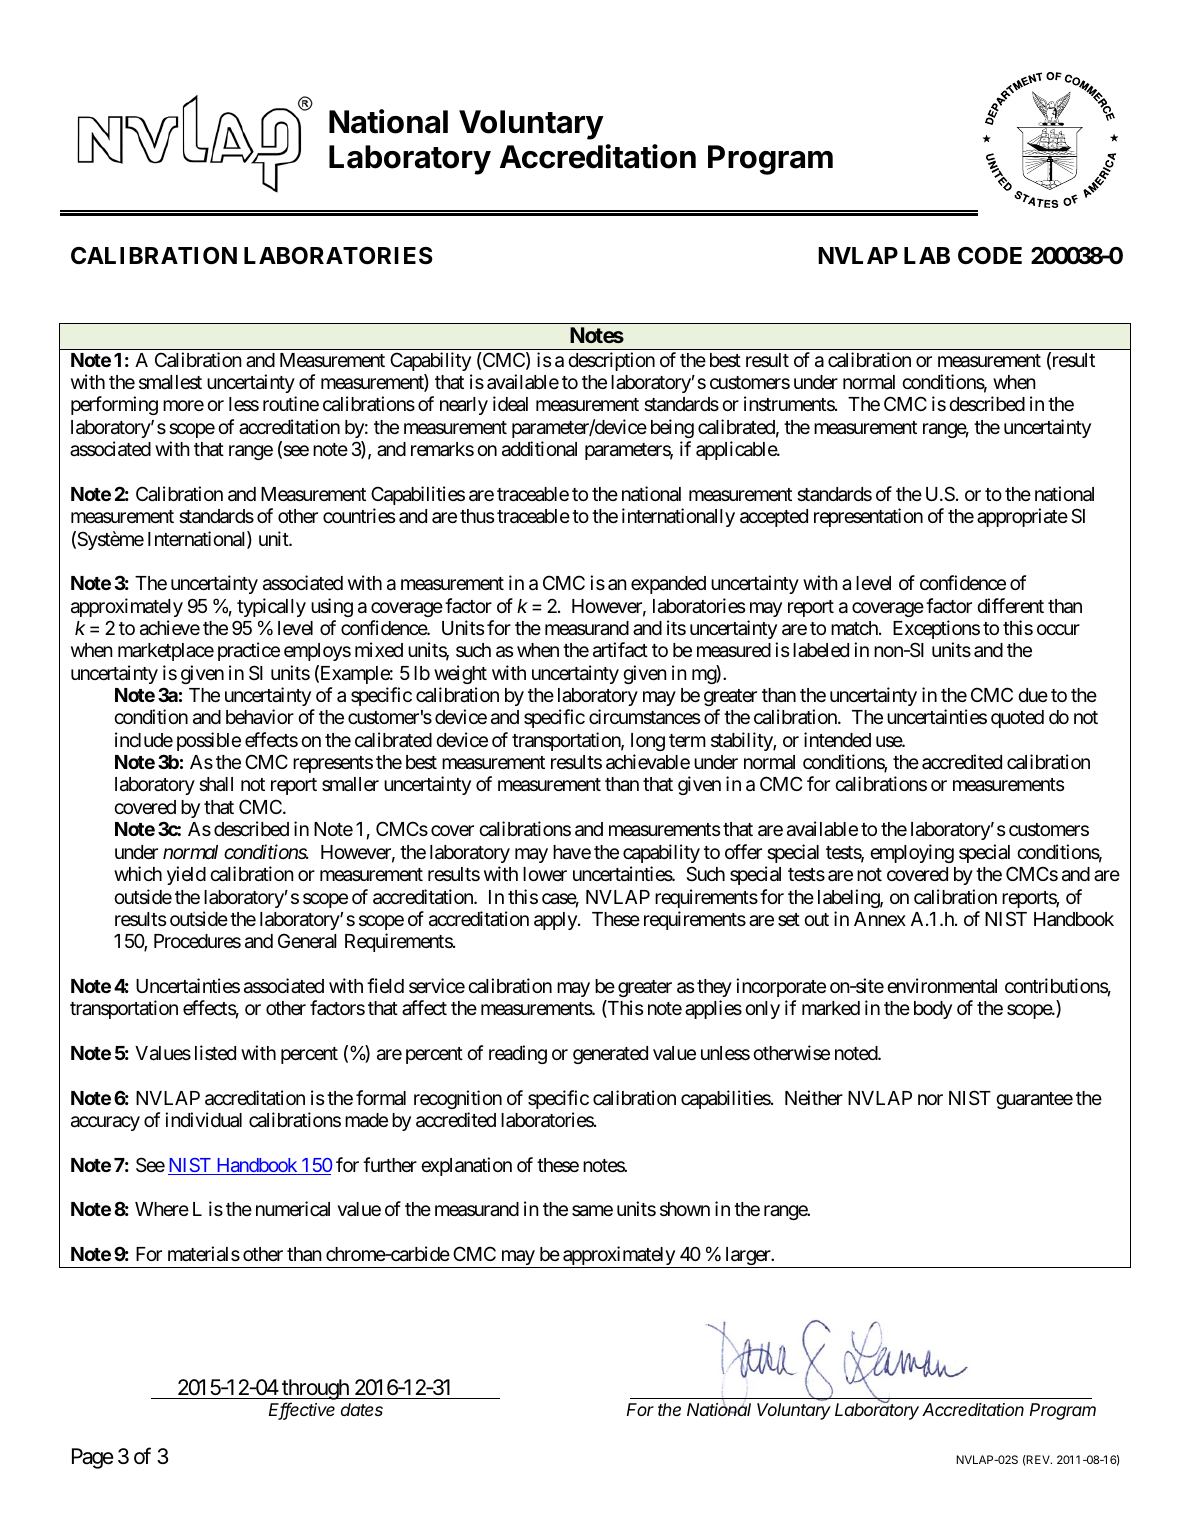 The image size is (1190, 1540). Describe the element at coordinates (620, 650) in the page. I see `artifact` at that location.
